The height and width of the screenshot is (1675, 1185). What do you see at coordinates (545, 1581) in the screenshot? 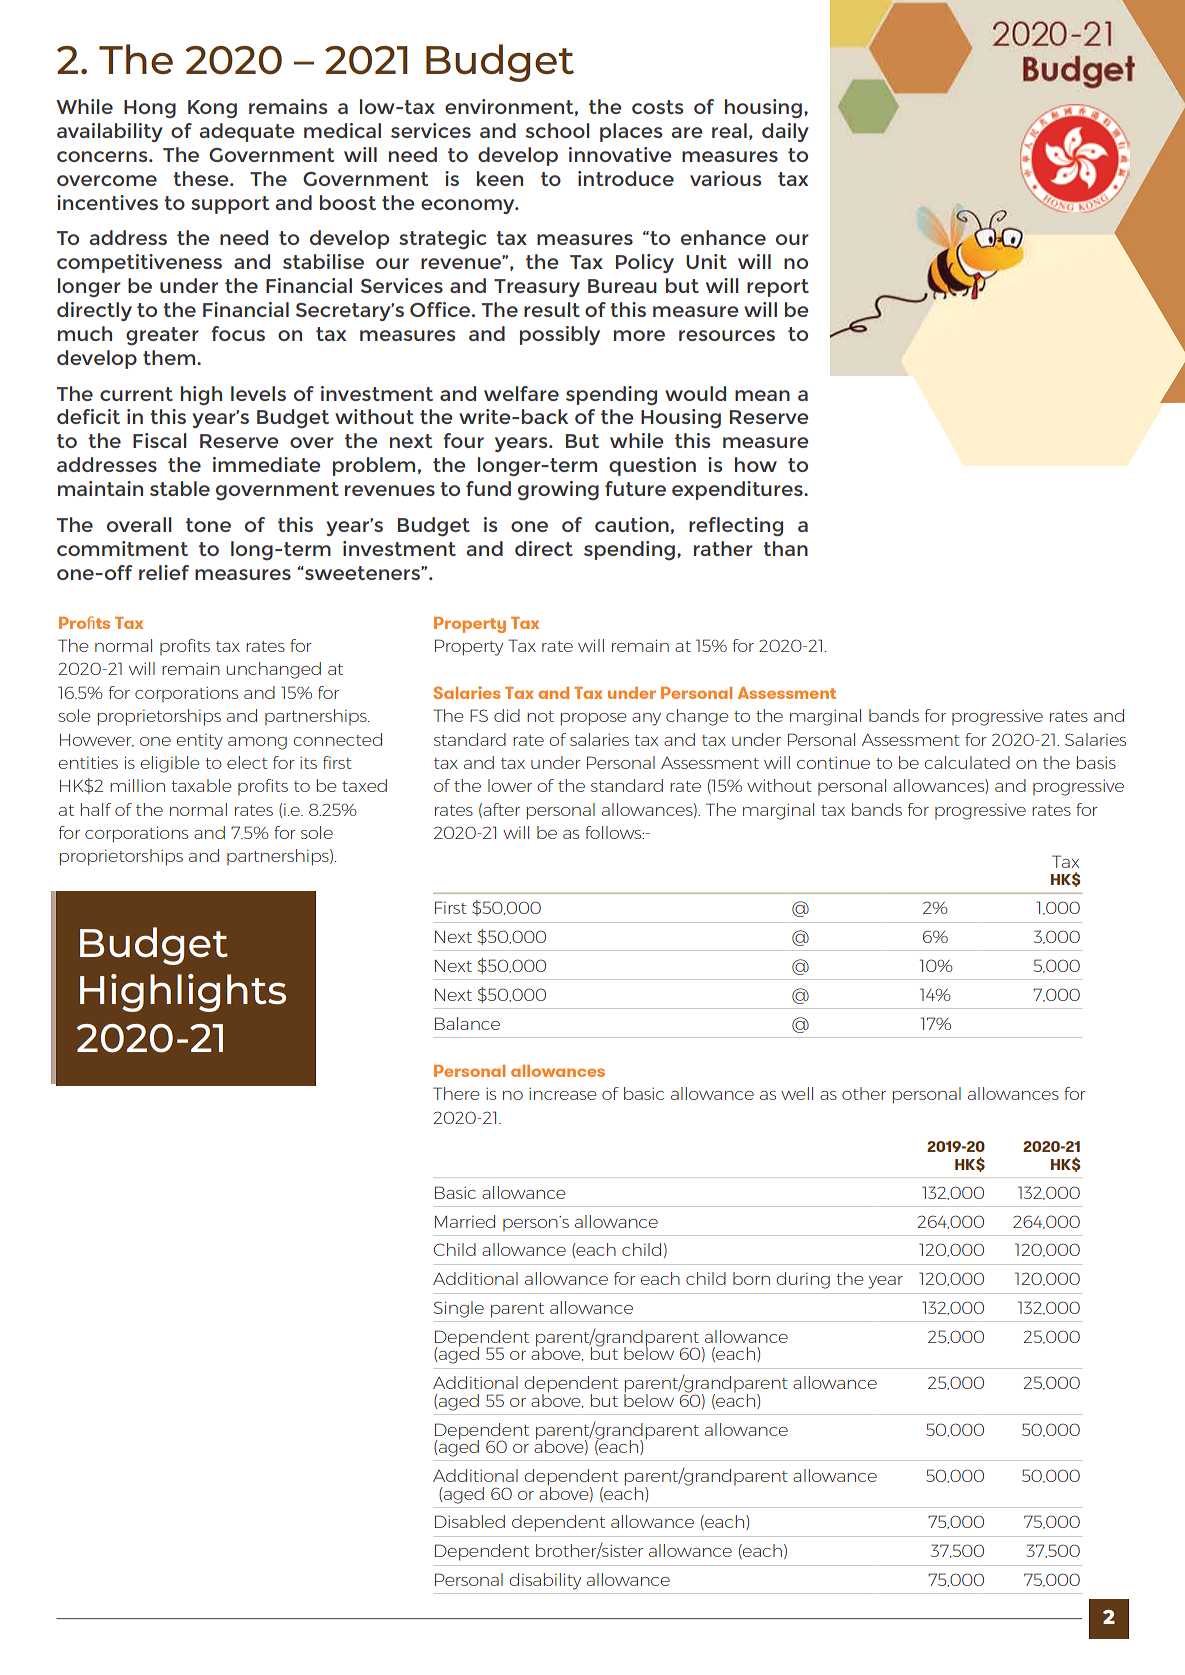
I see `disability` at bounding box center [545, 1581].
